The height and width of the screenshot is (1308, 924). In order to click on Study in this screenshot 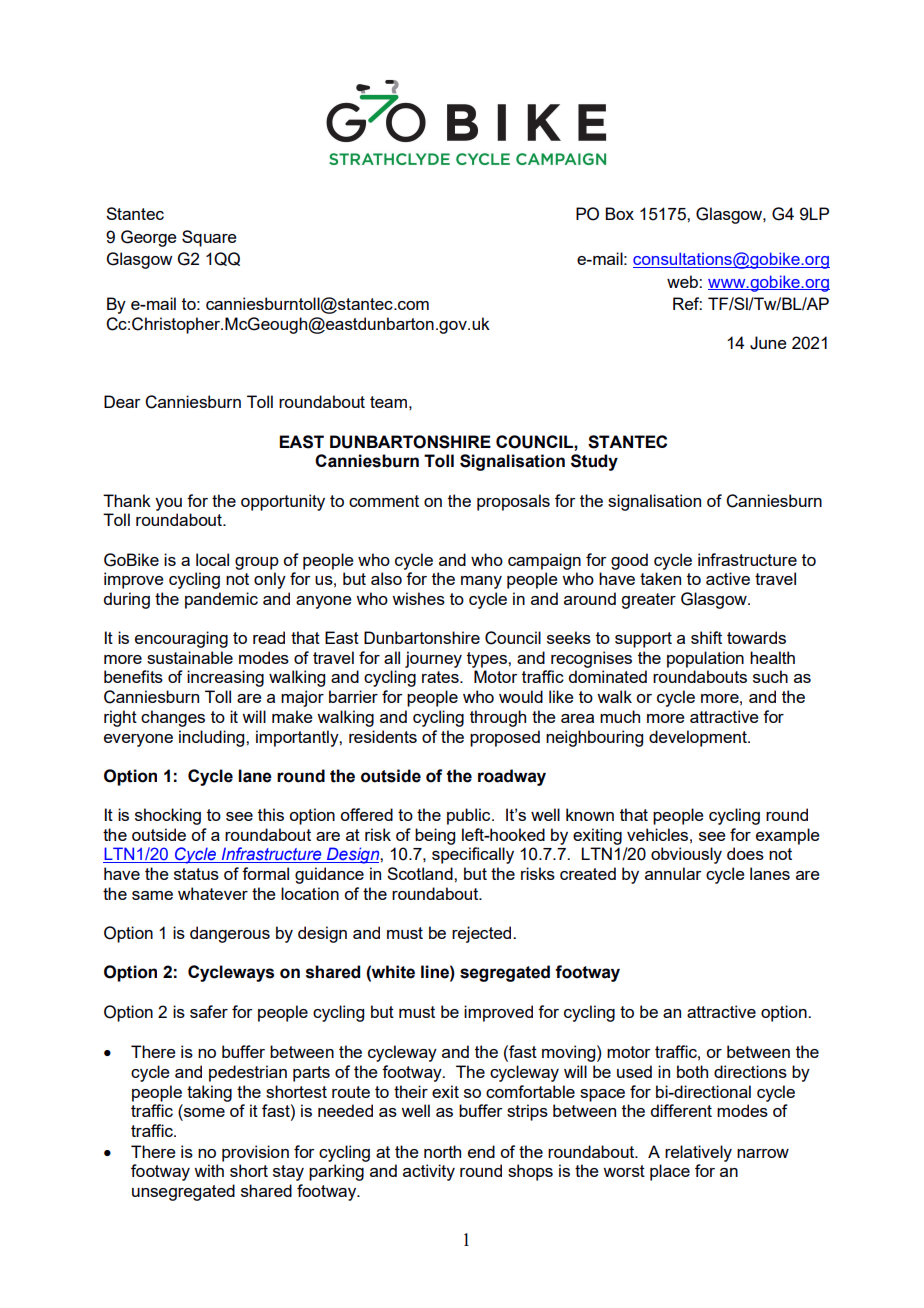, I will do `click(594, 462)`.
